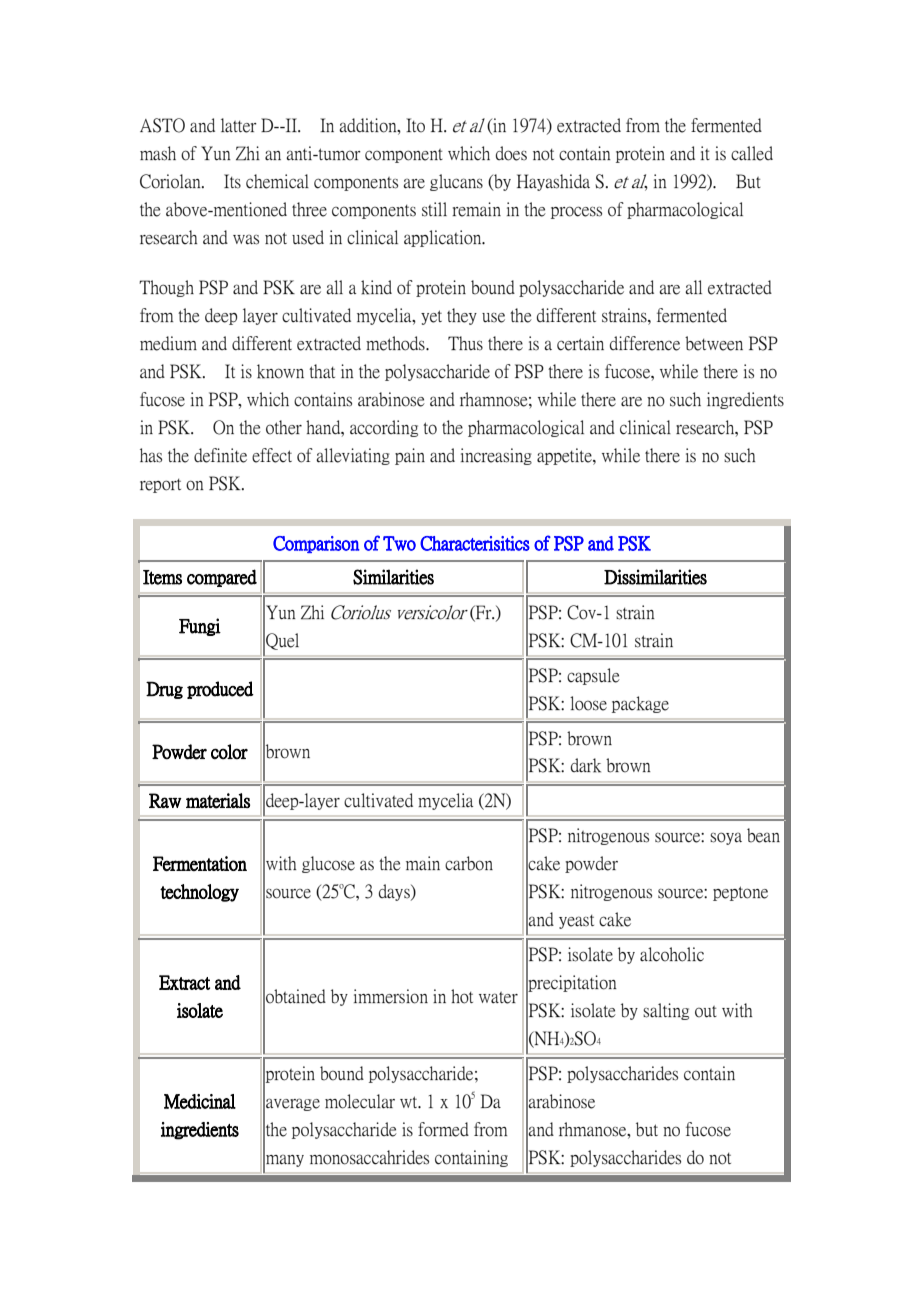 This screenshot has width=924, height=1308. Describe the element at coordinates (726, 838) in the screenshot. I see `soya` at that location.
